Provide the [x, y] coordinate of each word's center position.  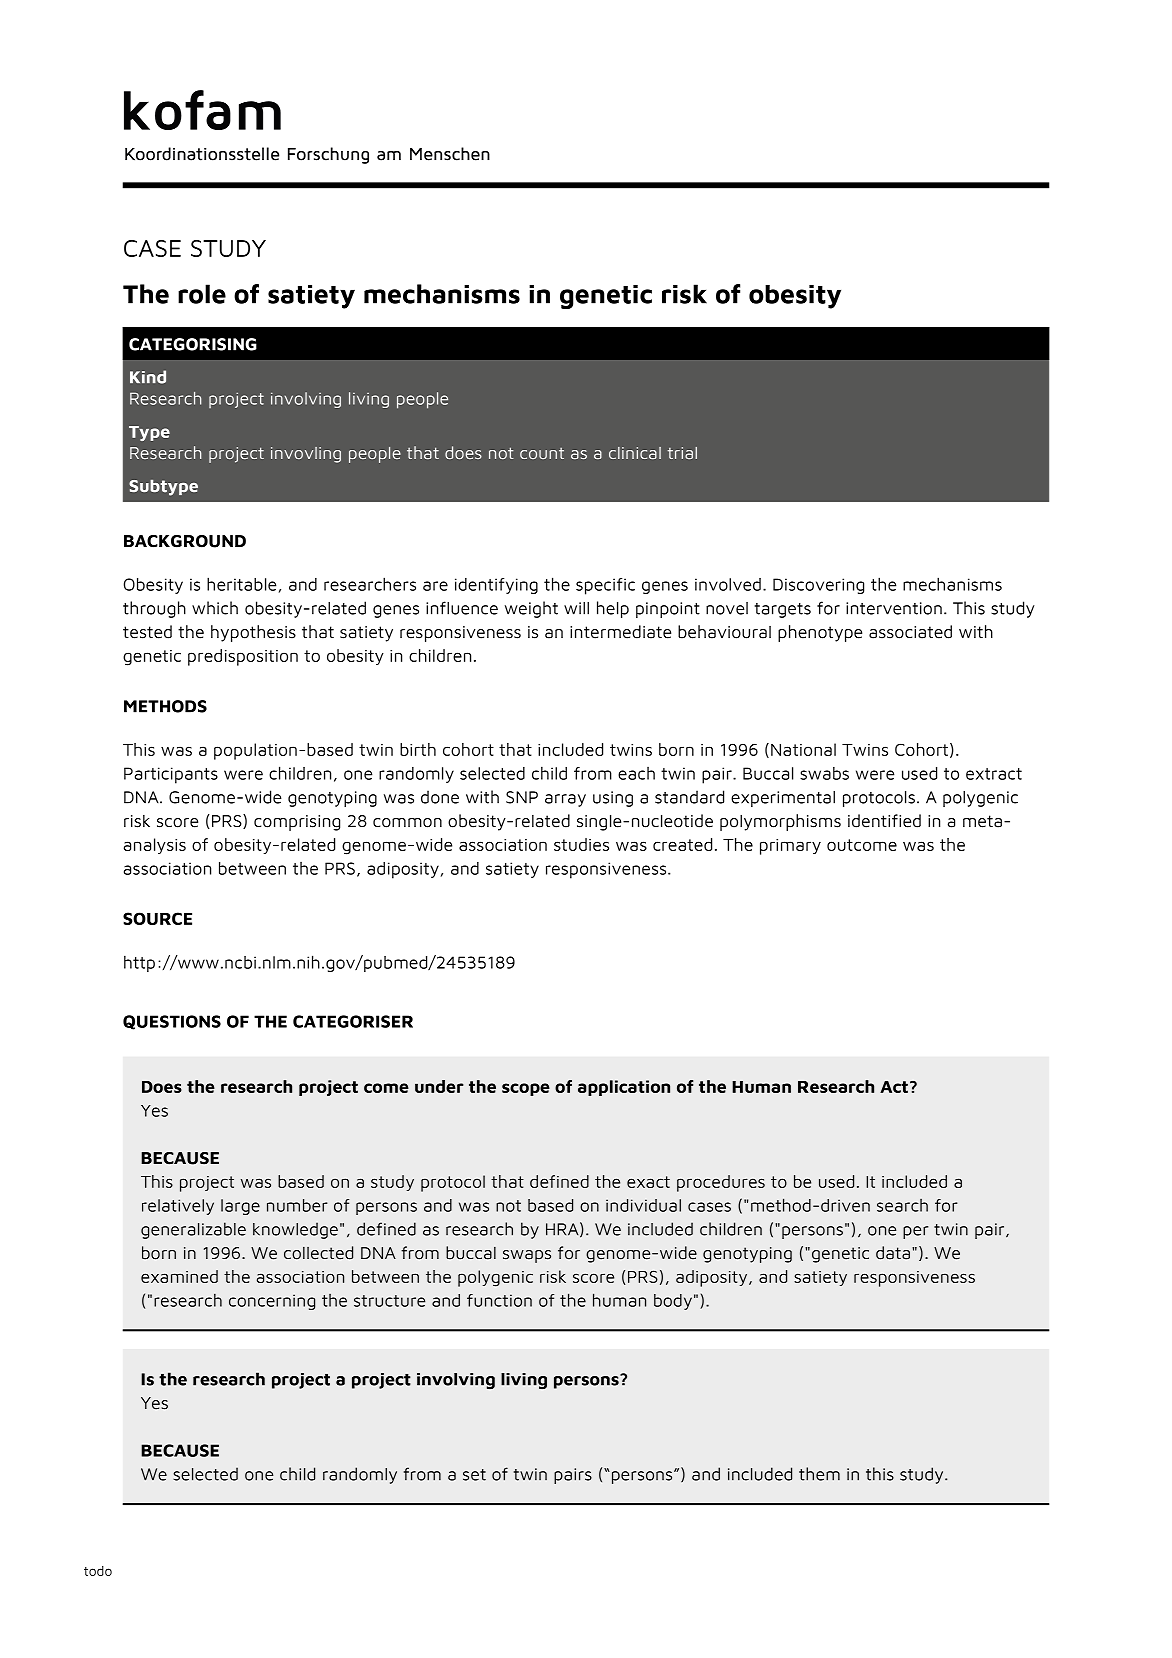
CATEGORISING [193, 344]
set [474, 1475]
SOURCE [157, 918]
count [542, 453]
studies [581, 844]
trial [682, 453]
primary [790, 847]
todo [98, 1571]
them [819, 1474]
